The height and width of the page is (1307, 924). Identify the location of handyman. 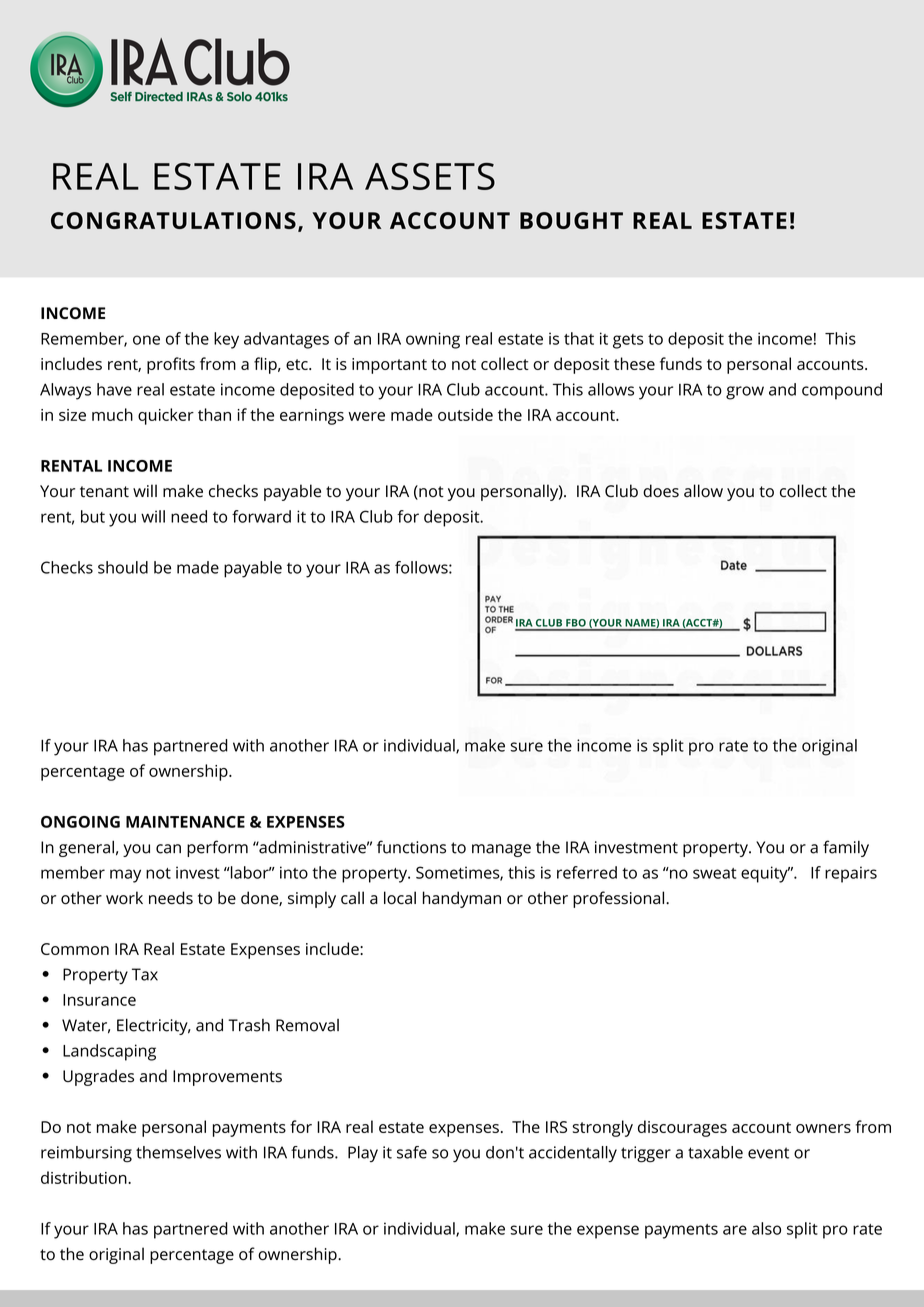
(462, 899).
